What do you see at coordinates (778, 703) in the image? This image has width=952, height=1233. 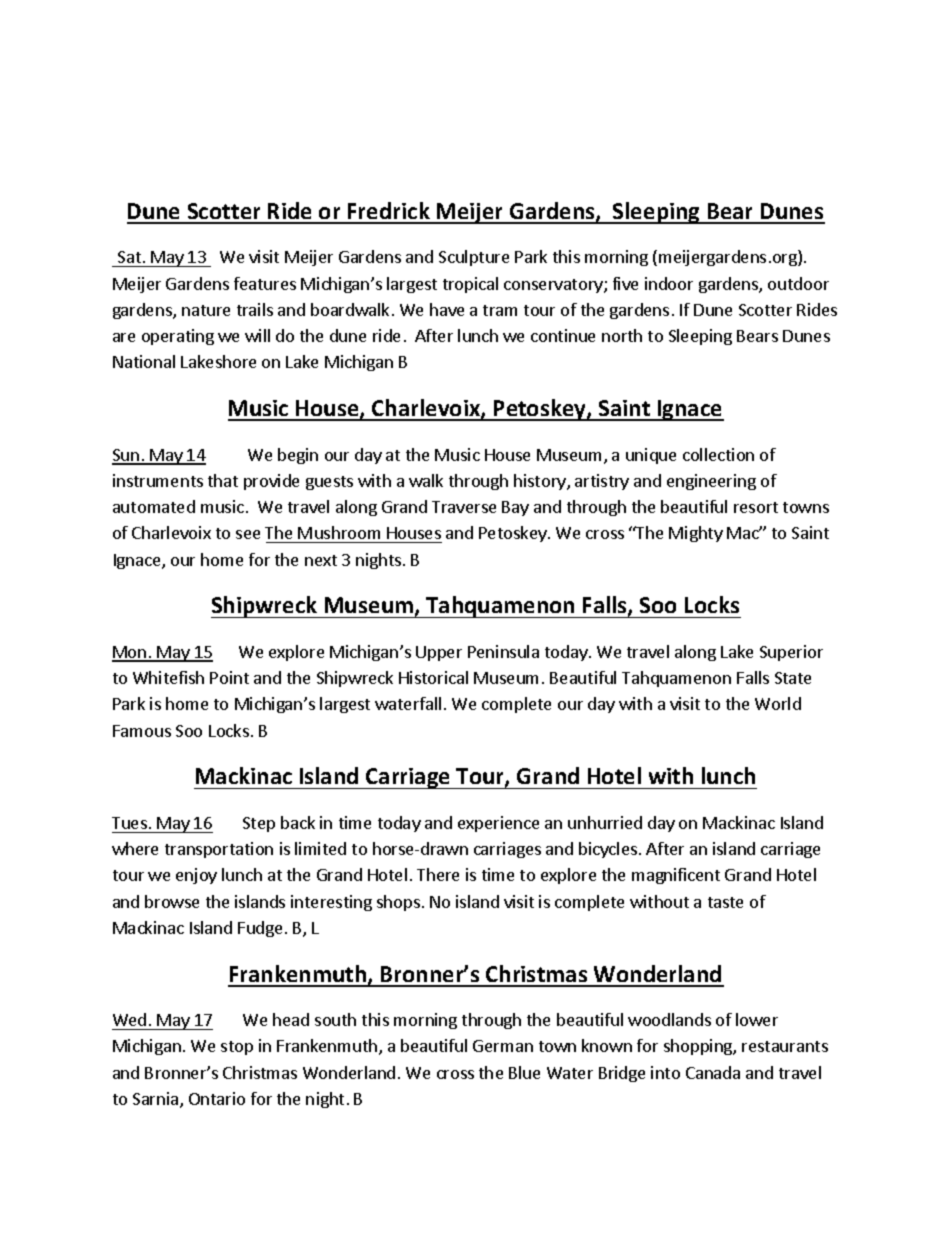 I see `World` at bounding box center [778, 703].
